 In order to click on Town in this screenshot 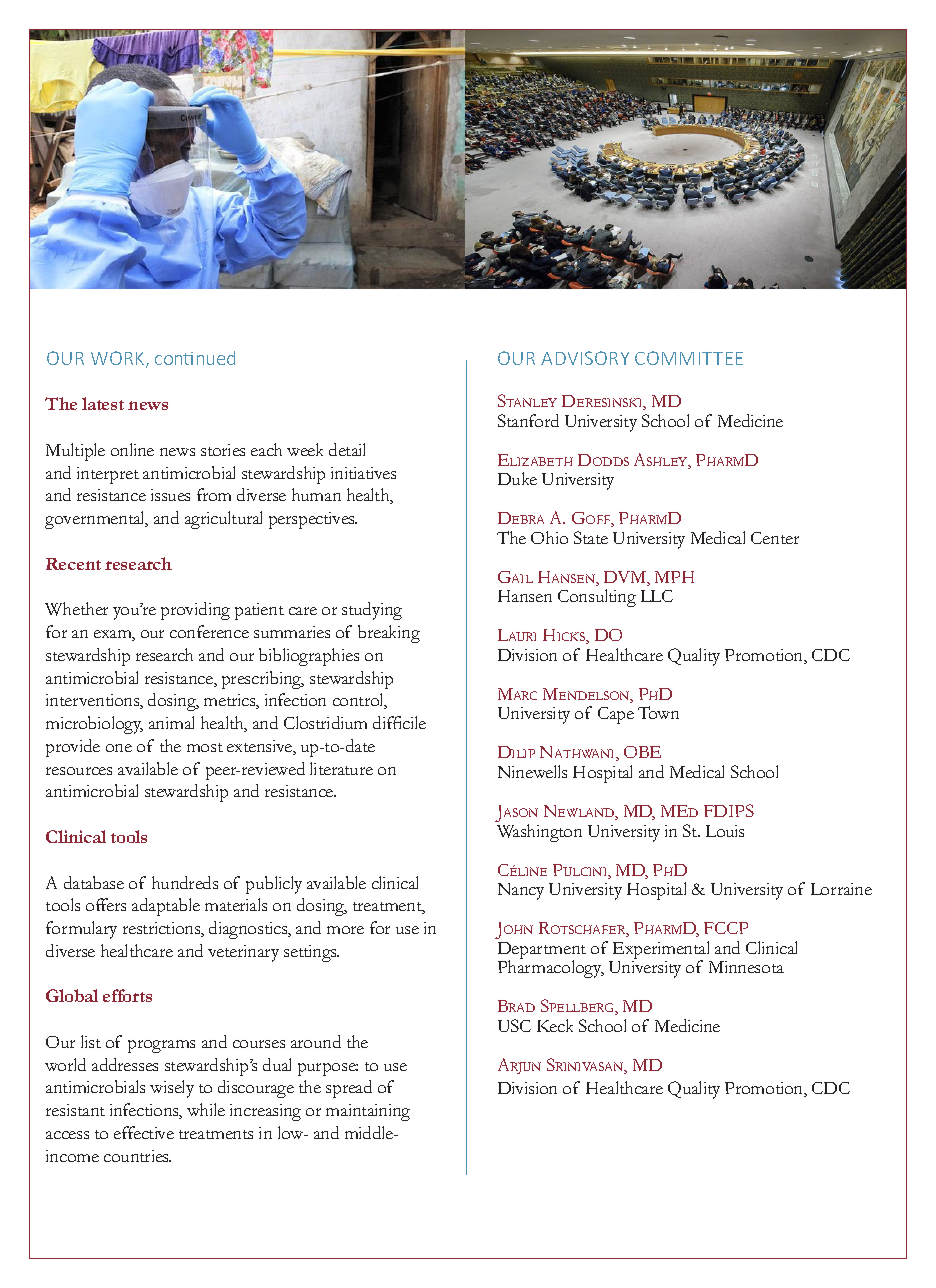, I will do `click(658, 712)`.
